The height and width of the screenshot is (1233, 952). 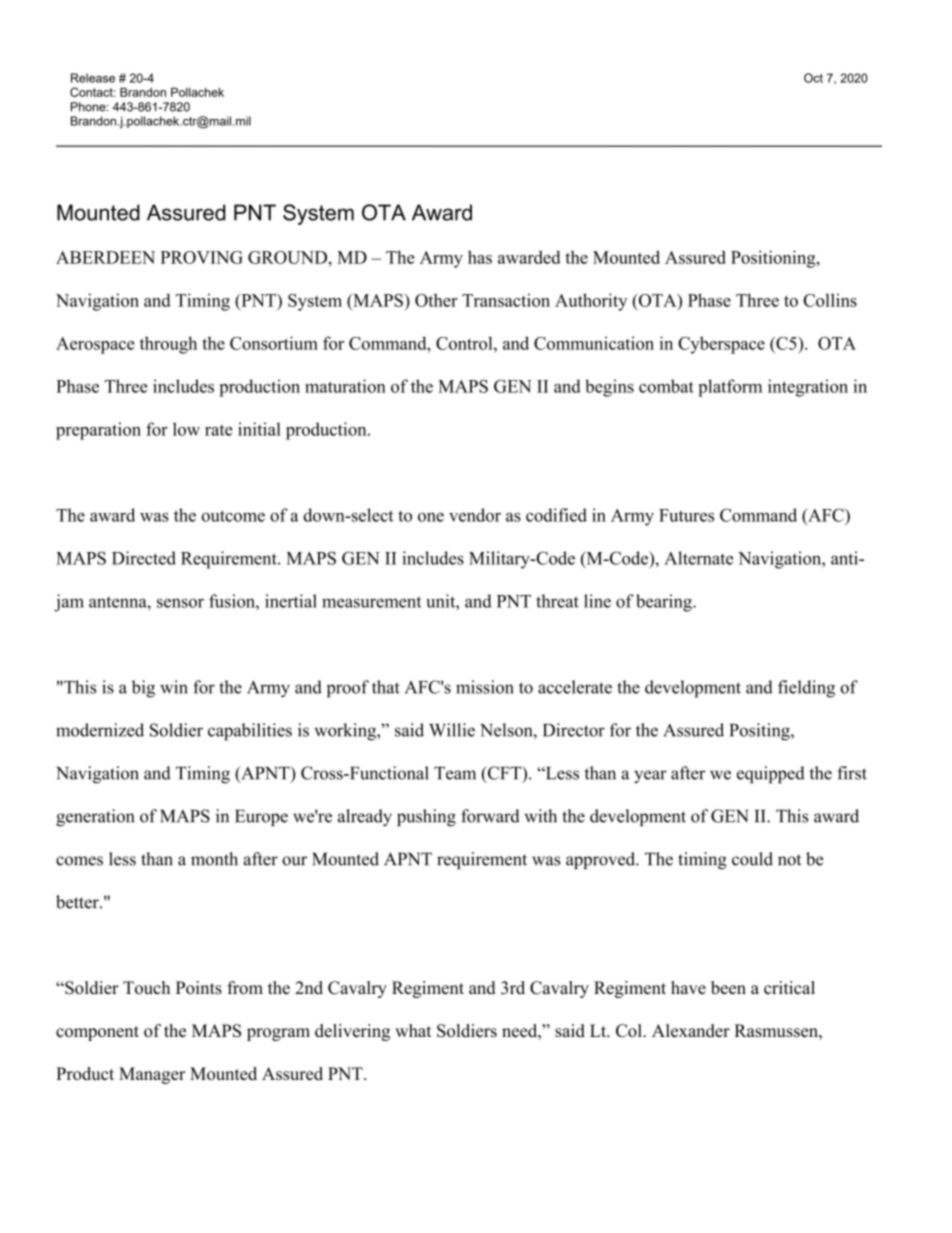 What do you see at coordinates (490, 816) in the screenshot?
I see `forward` at bounding box center [490, 816].
